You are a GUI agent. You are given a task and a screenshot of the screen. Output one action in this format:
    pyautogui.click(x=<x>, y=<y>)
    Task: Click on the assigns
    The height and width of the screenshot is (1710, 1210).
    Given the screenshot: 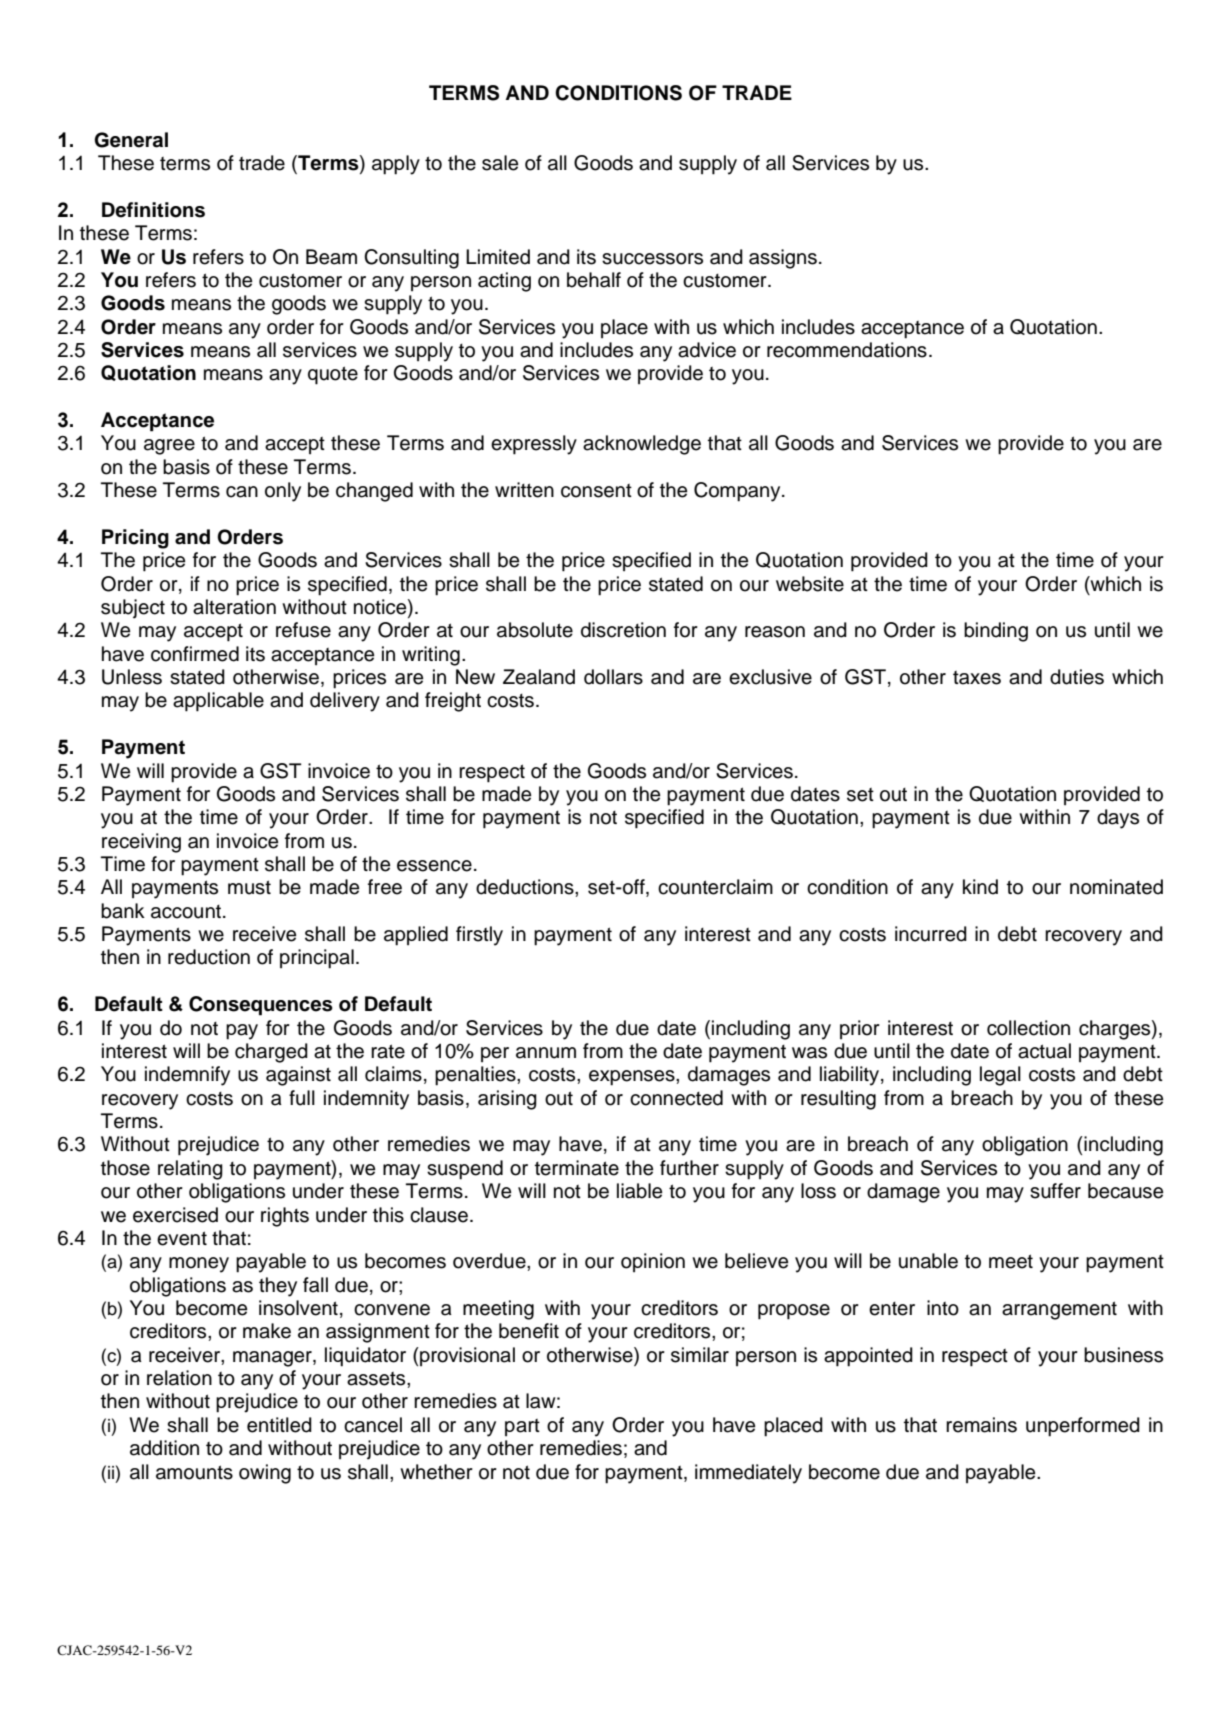 What is the action you would take?
    pyautogui.click(x=783, y=259)
